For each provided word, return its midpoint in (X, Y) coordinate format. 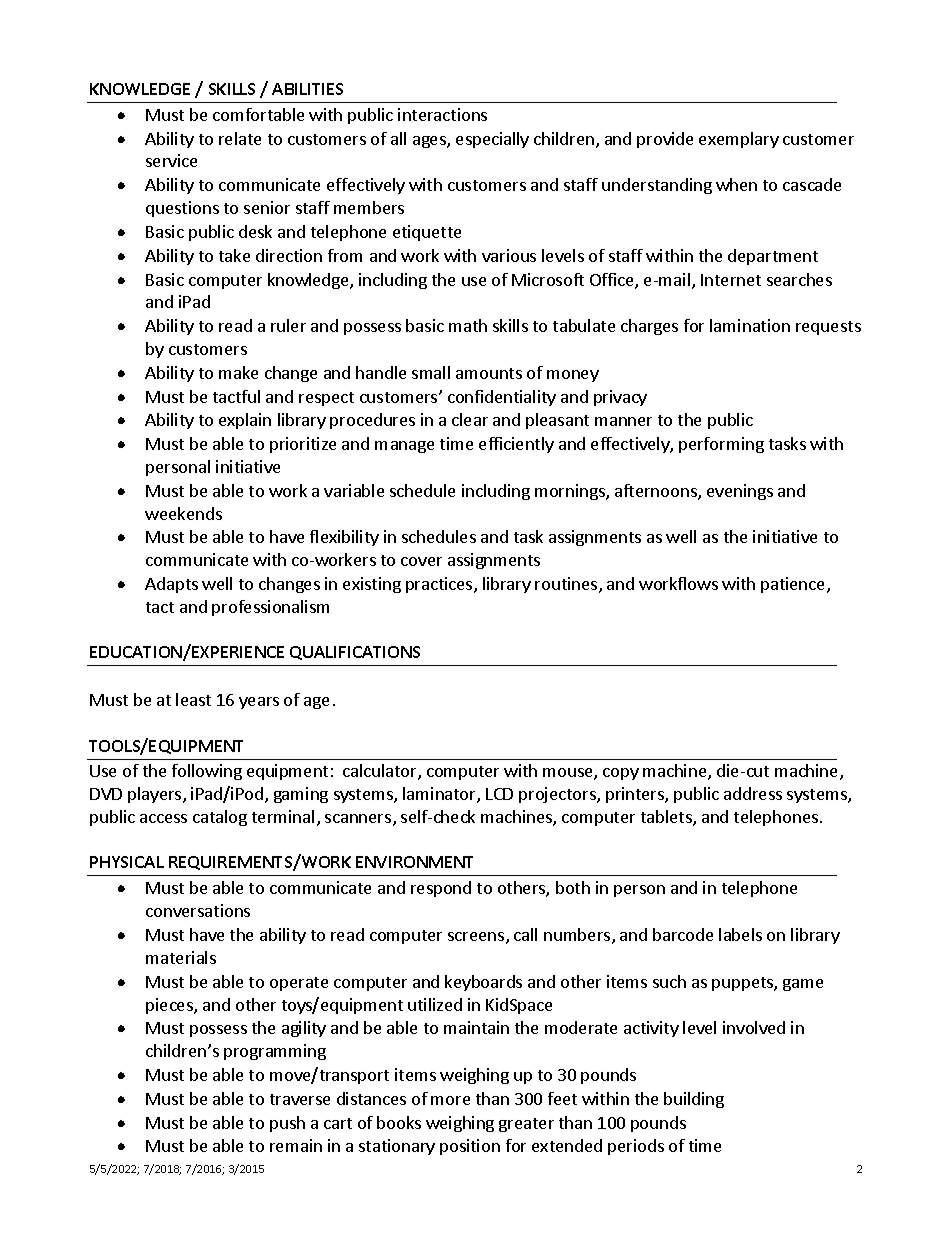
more (450, 1100)
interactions (442, 114)
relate (240, 138)
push (287, 1124)
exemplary (739, 140)
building (694, 1100)
